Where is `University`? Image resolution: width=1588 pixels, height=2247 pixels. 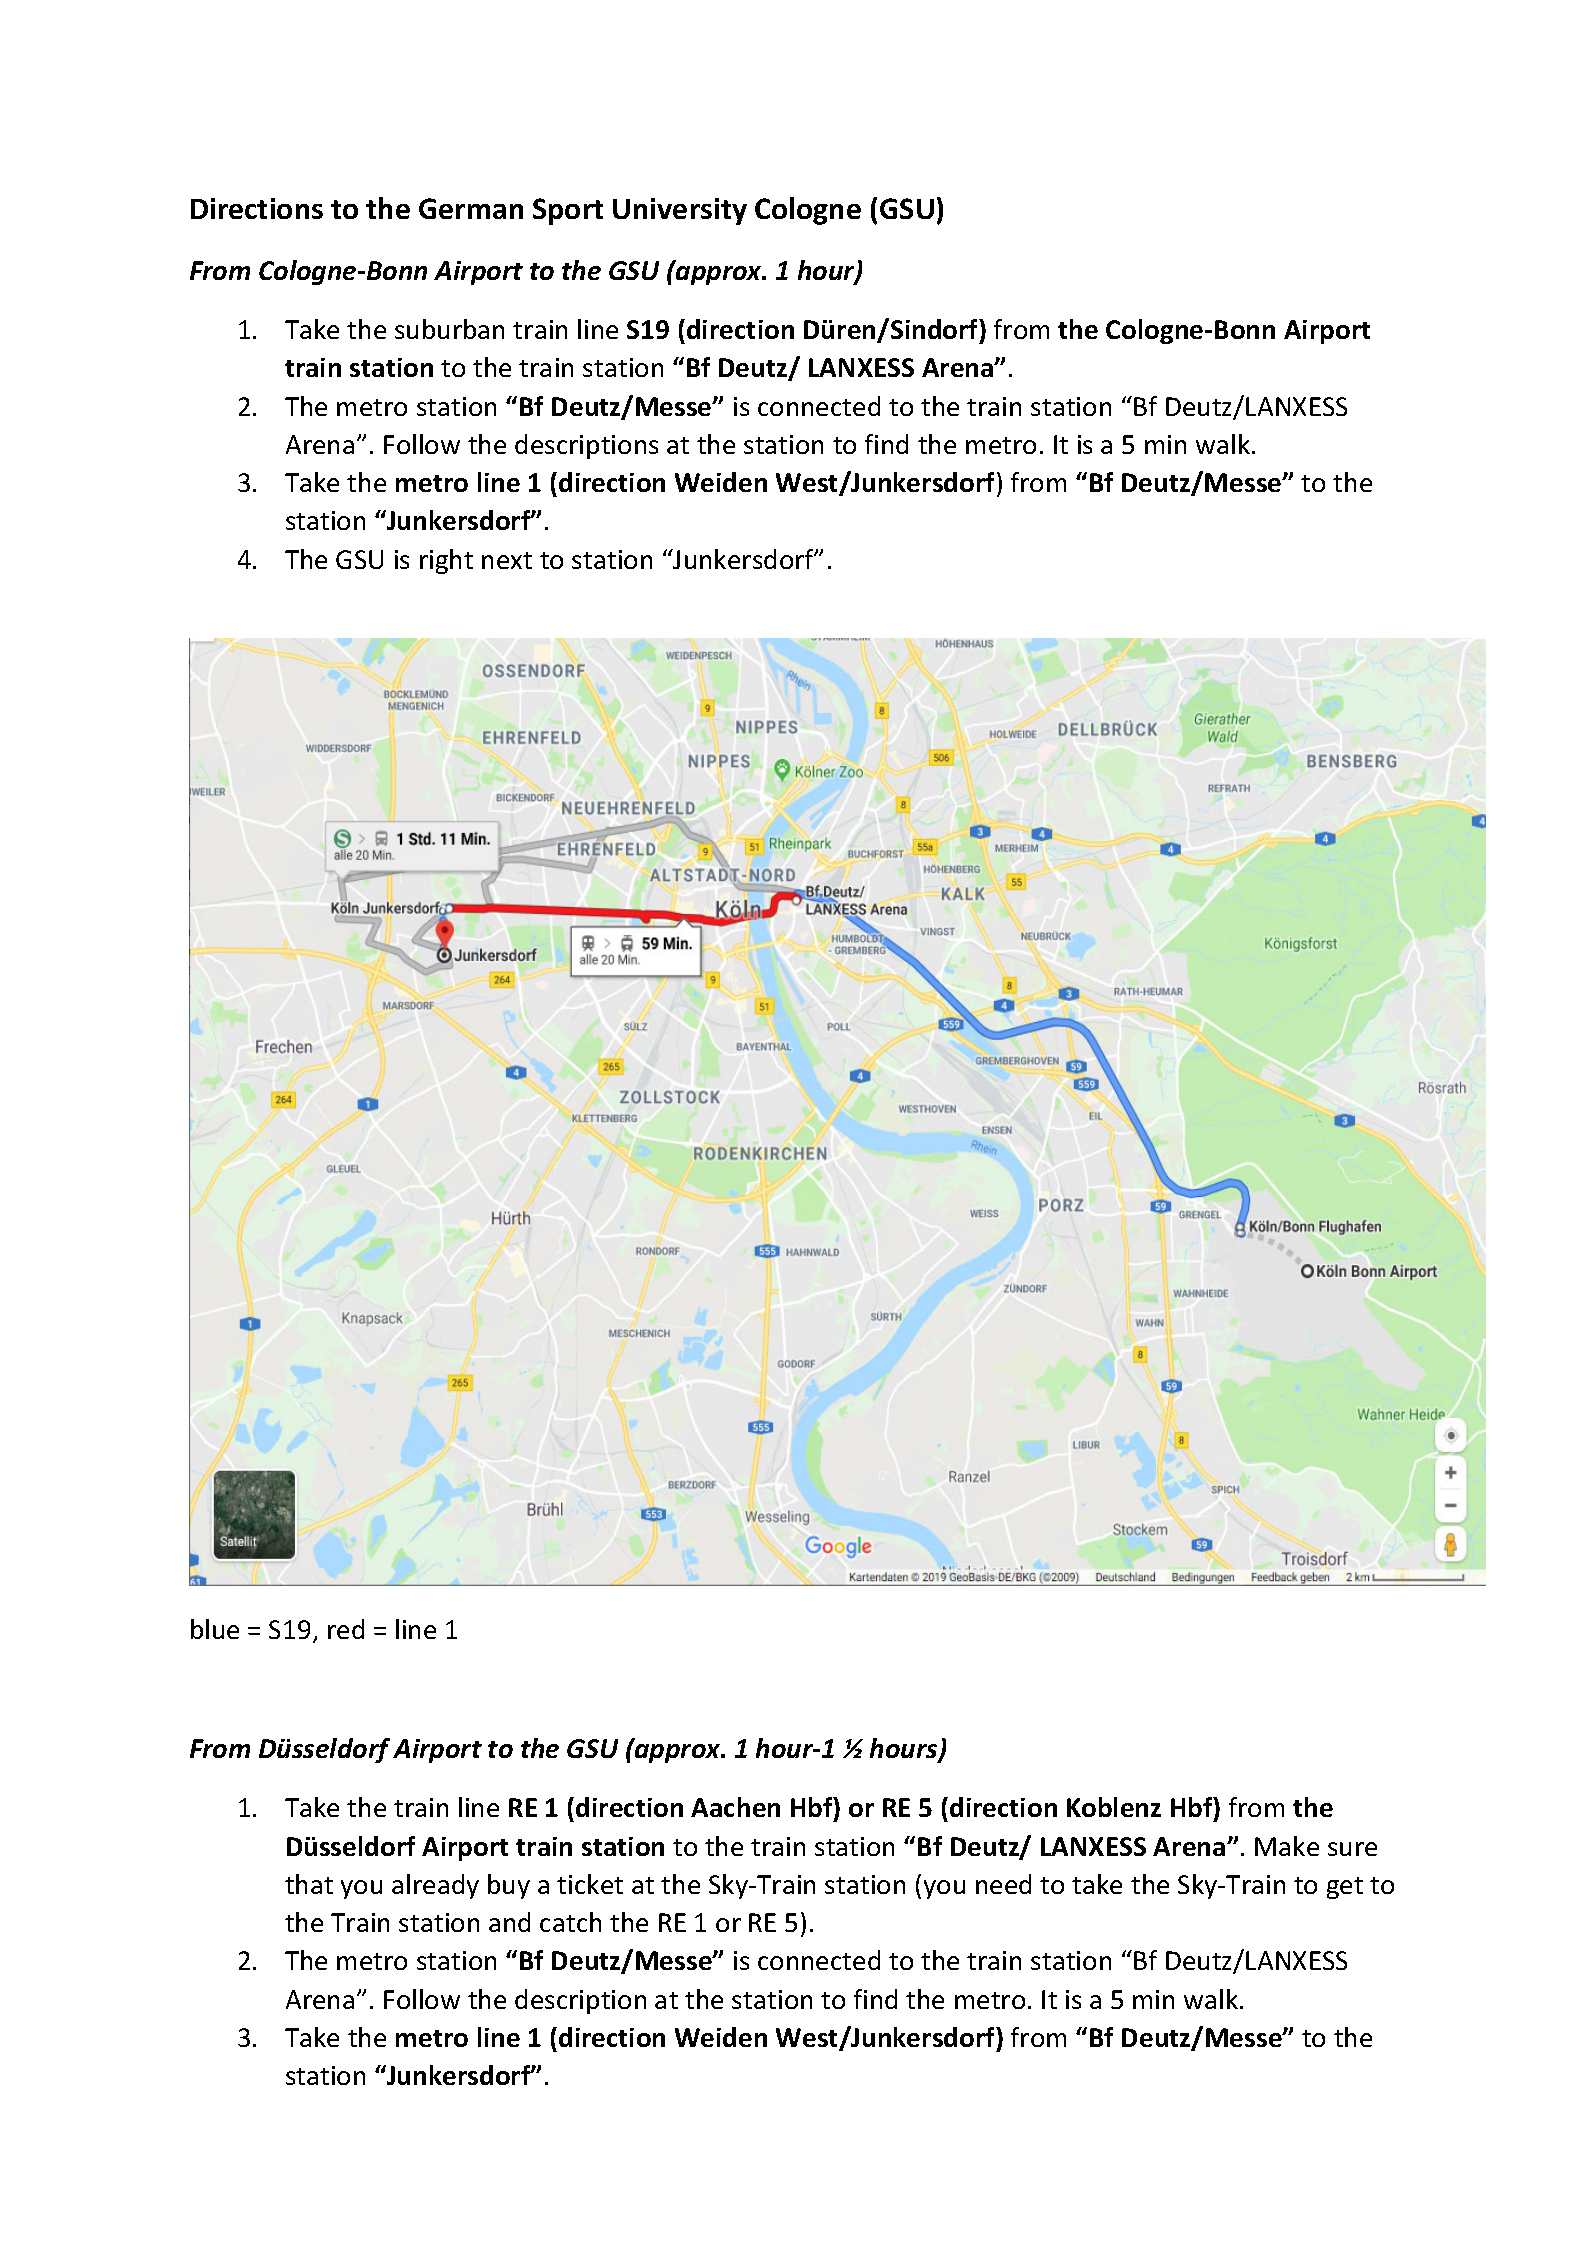 University is located at coordinates (680, 211).
